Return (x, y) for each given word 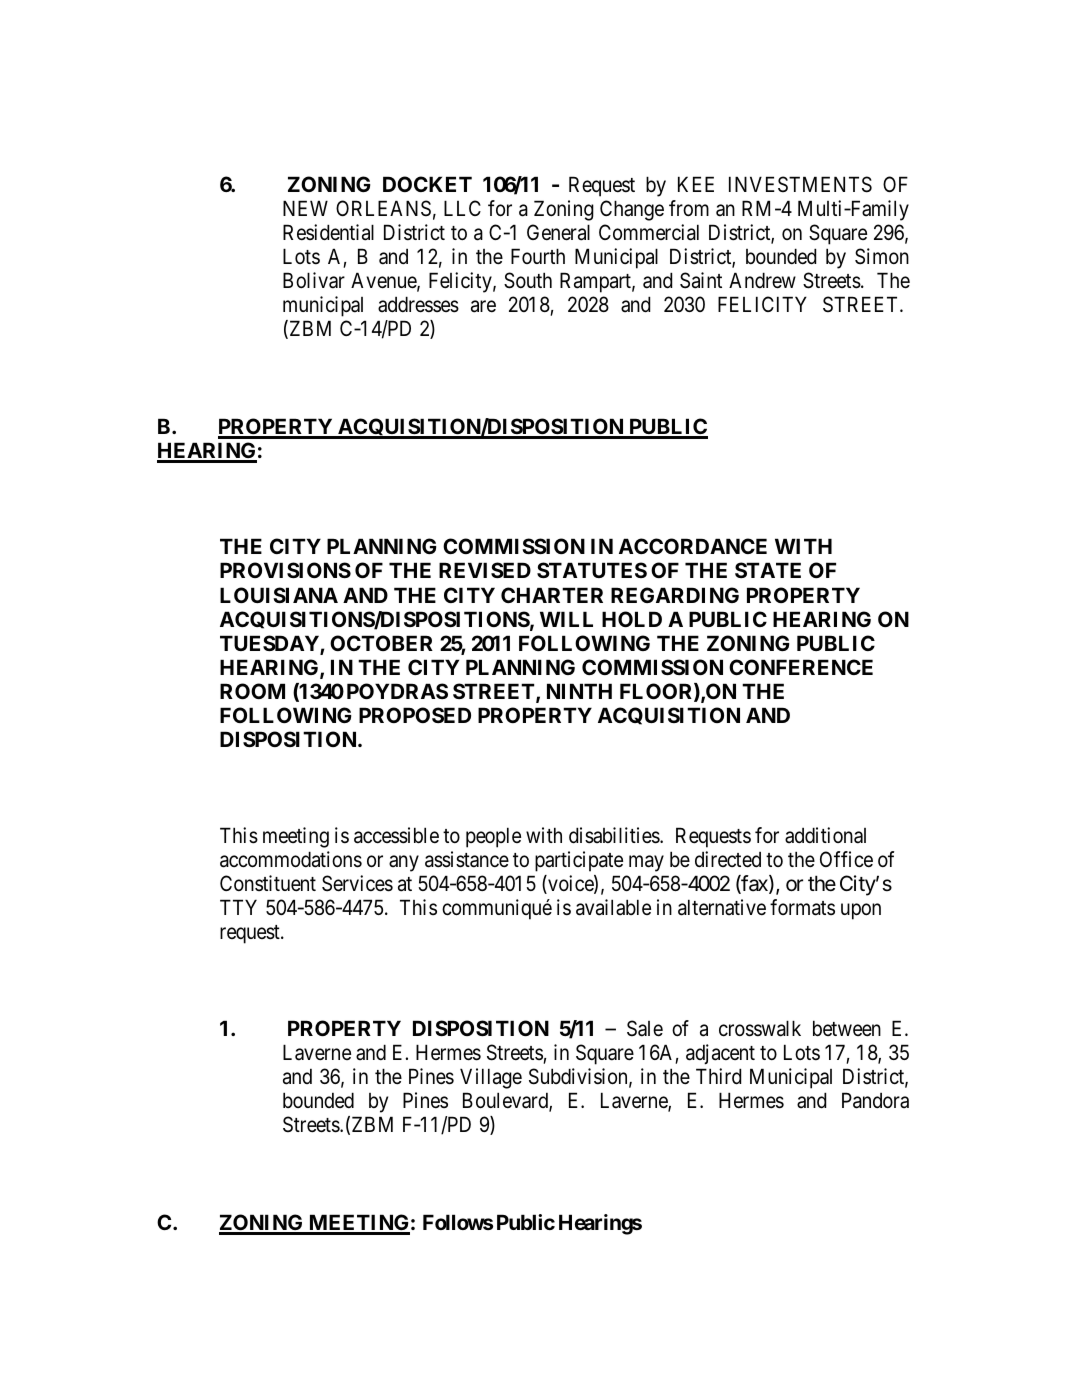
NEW (305, 208)
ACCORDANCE (693, 546)
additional (825, 835)
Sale (645, 1028)
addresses (418, 304)
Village (491, 1078)
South (528, 280)
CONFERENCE (801, 667)
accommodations (291, 859)
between (847, 1028)
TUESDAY (270, 644)
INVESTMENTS (800, 184)
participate (579, 861)
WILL (566, 619)
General (558, 232)
